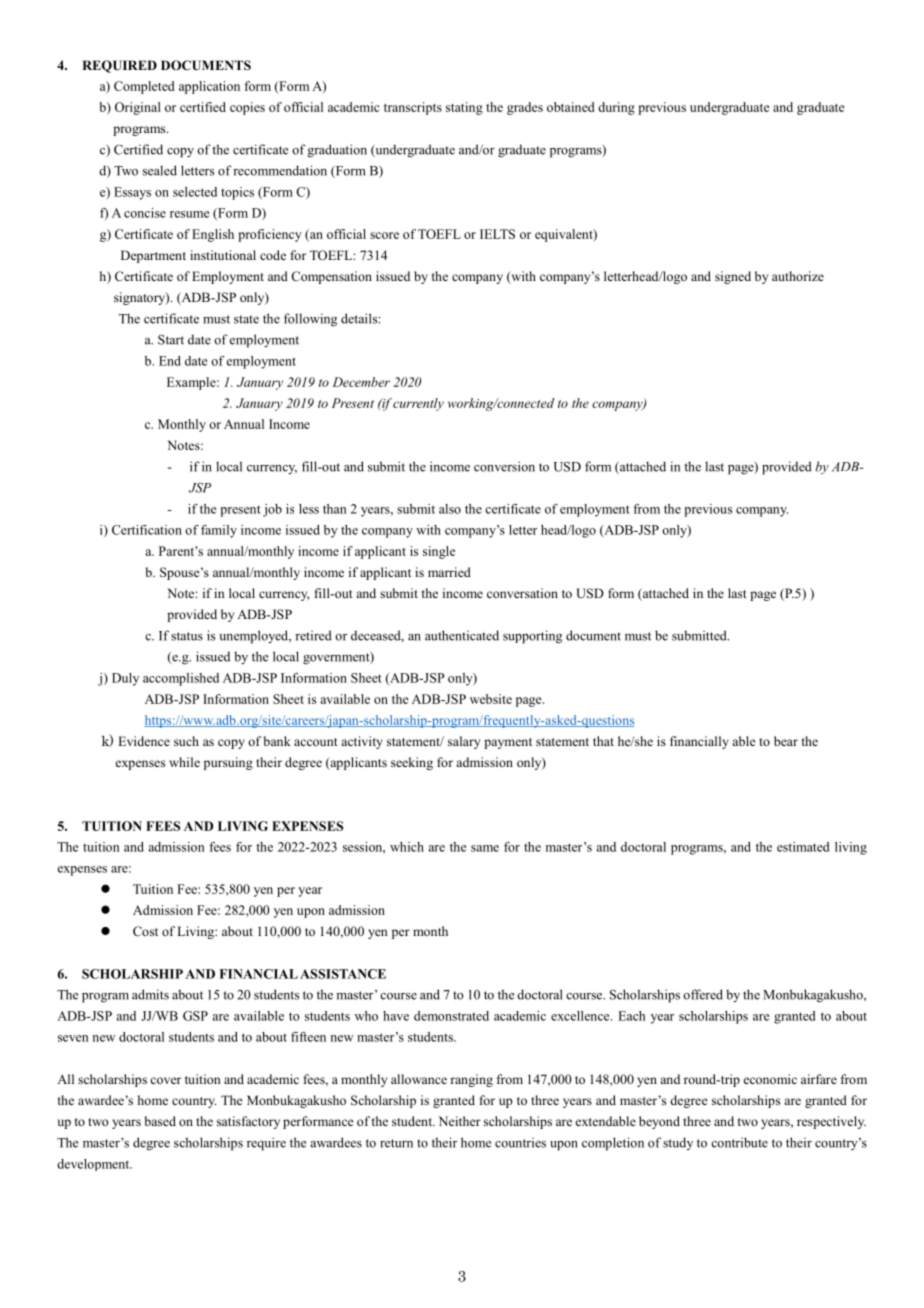  I want to click on Original, so click(138, 108).
